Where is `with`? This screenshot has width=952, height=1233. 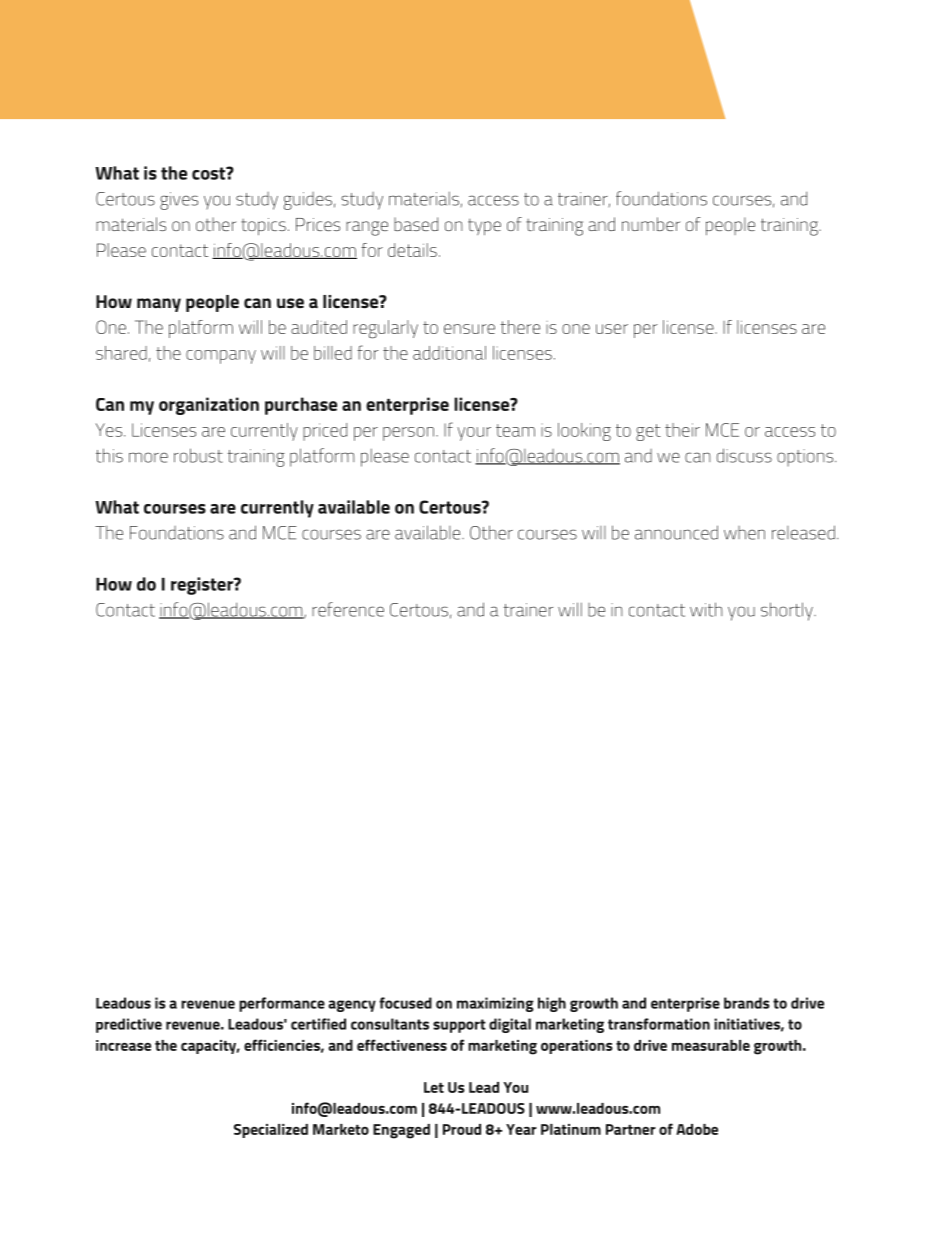 with is located at coordinates (706, 609).
